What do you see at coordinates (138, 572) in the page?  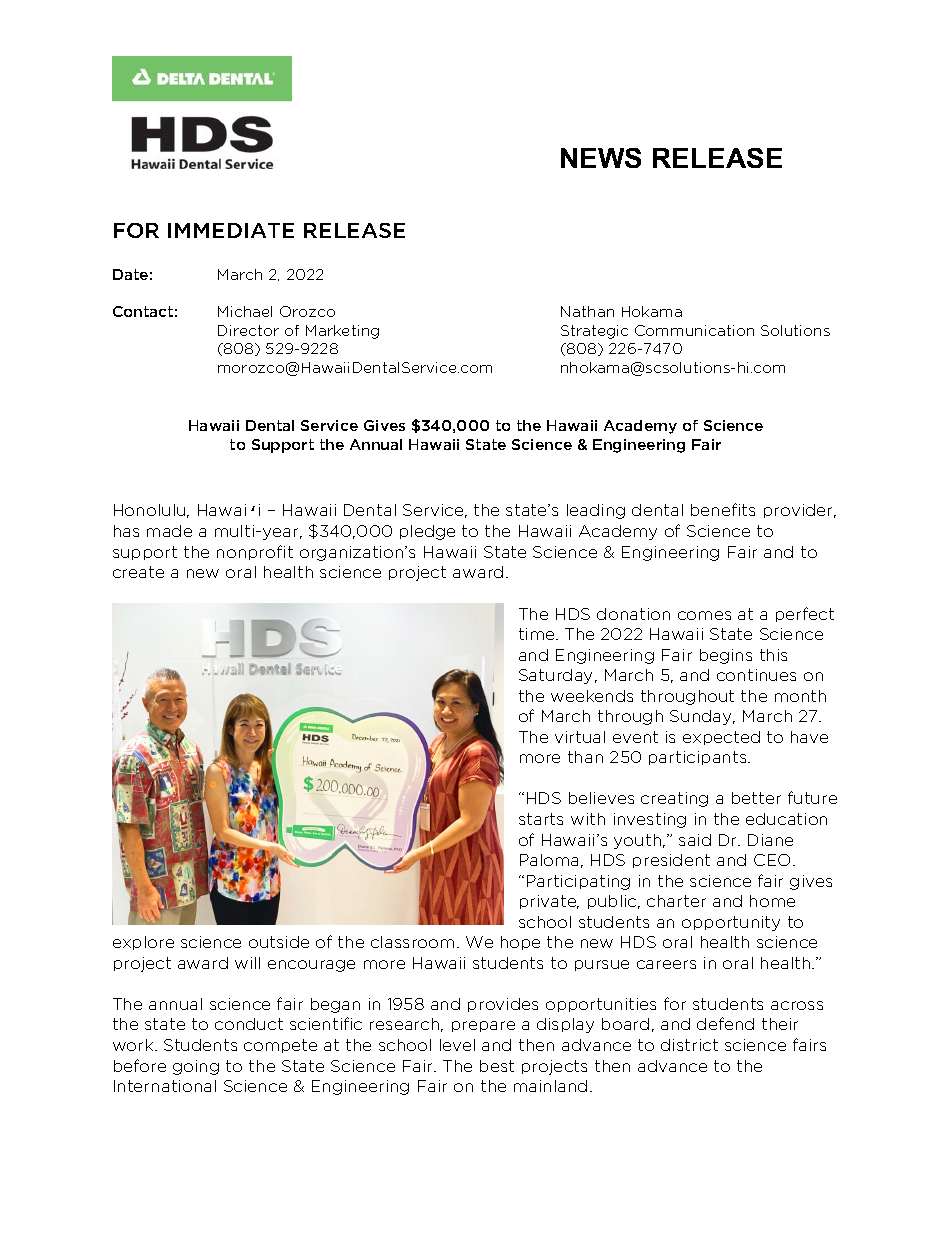 I see `create` at bounding box center [138, 572].
